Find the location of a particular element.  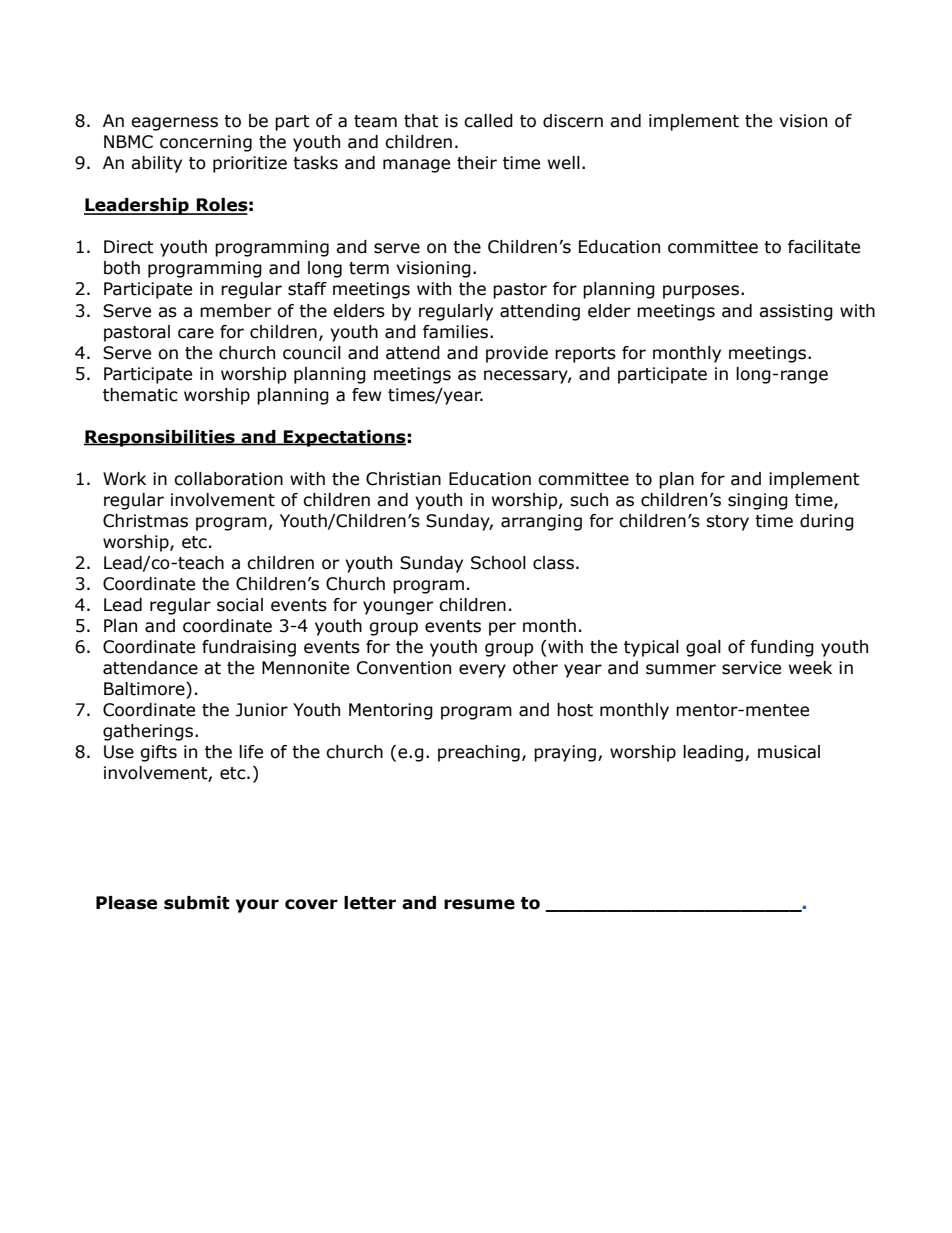

arranging is located at coordinates (541, 522).
